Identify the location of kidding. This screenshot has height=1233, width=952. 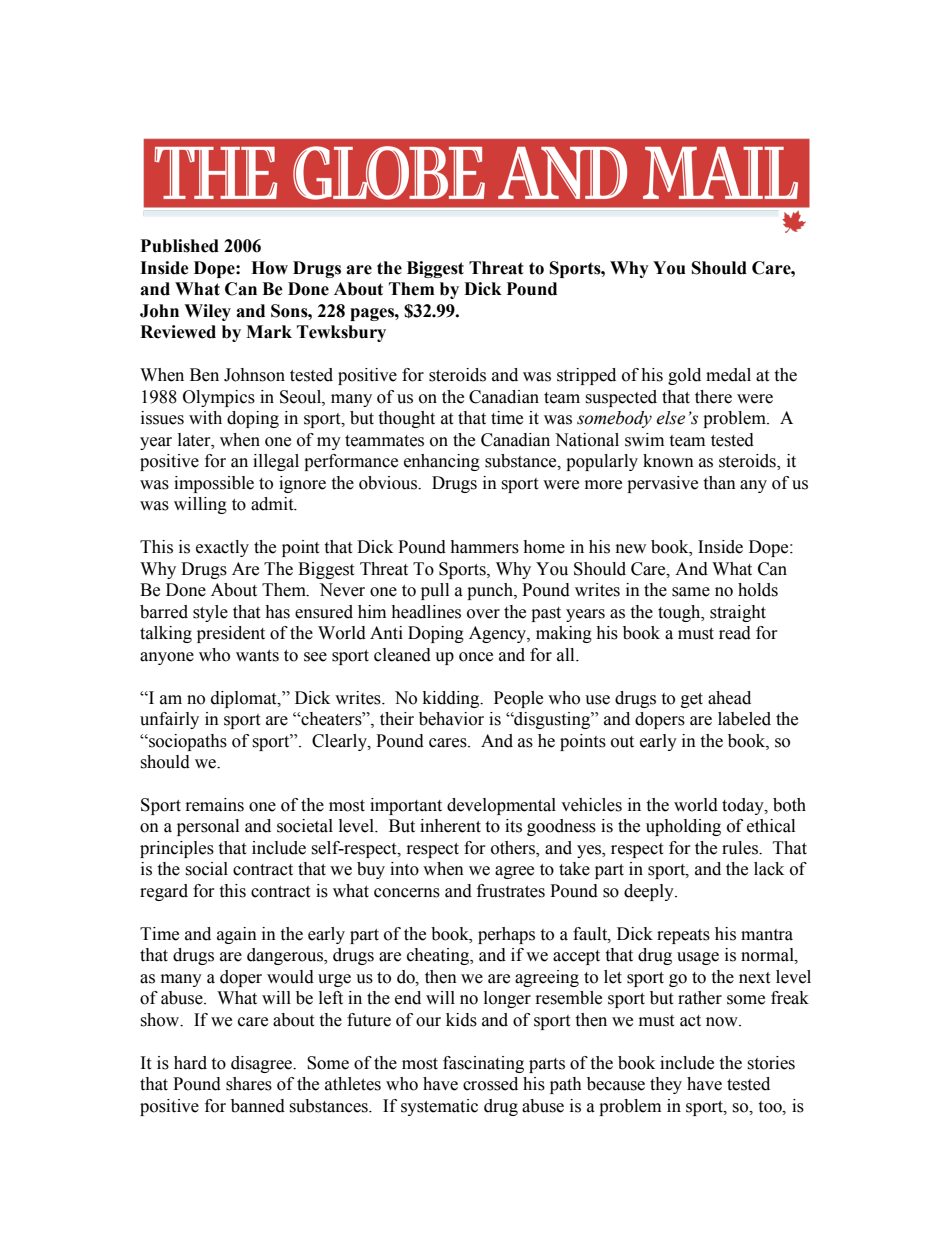
(452, 699).
